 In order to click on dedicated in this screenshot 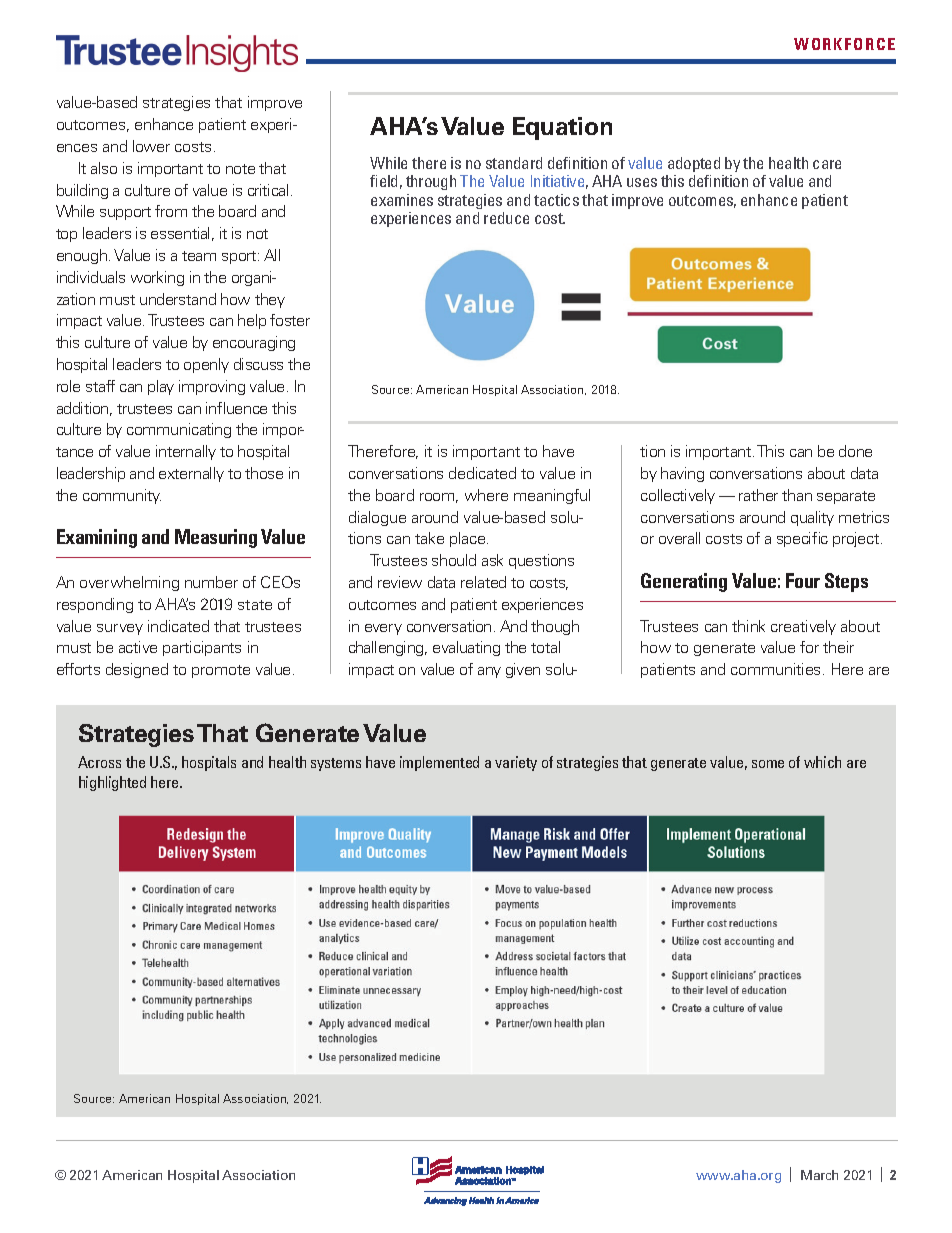, I will do `click(482, 473)`.
